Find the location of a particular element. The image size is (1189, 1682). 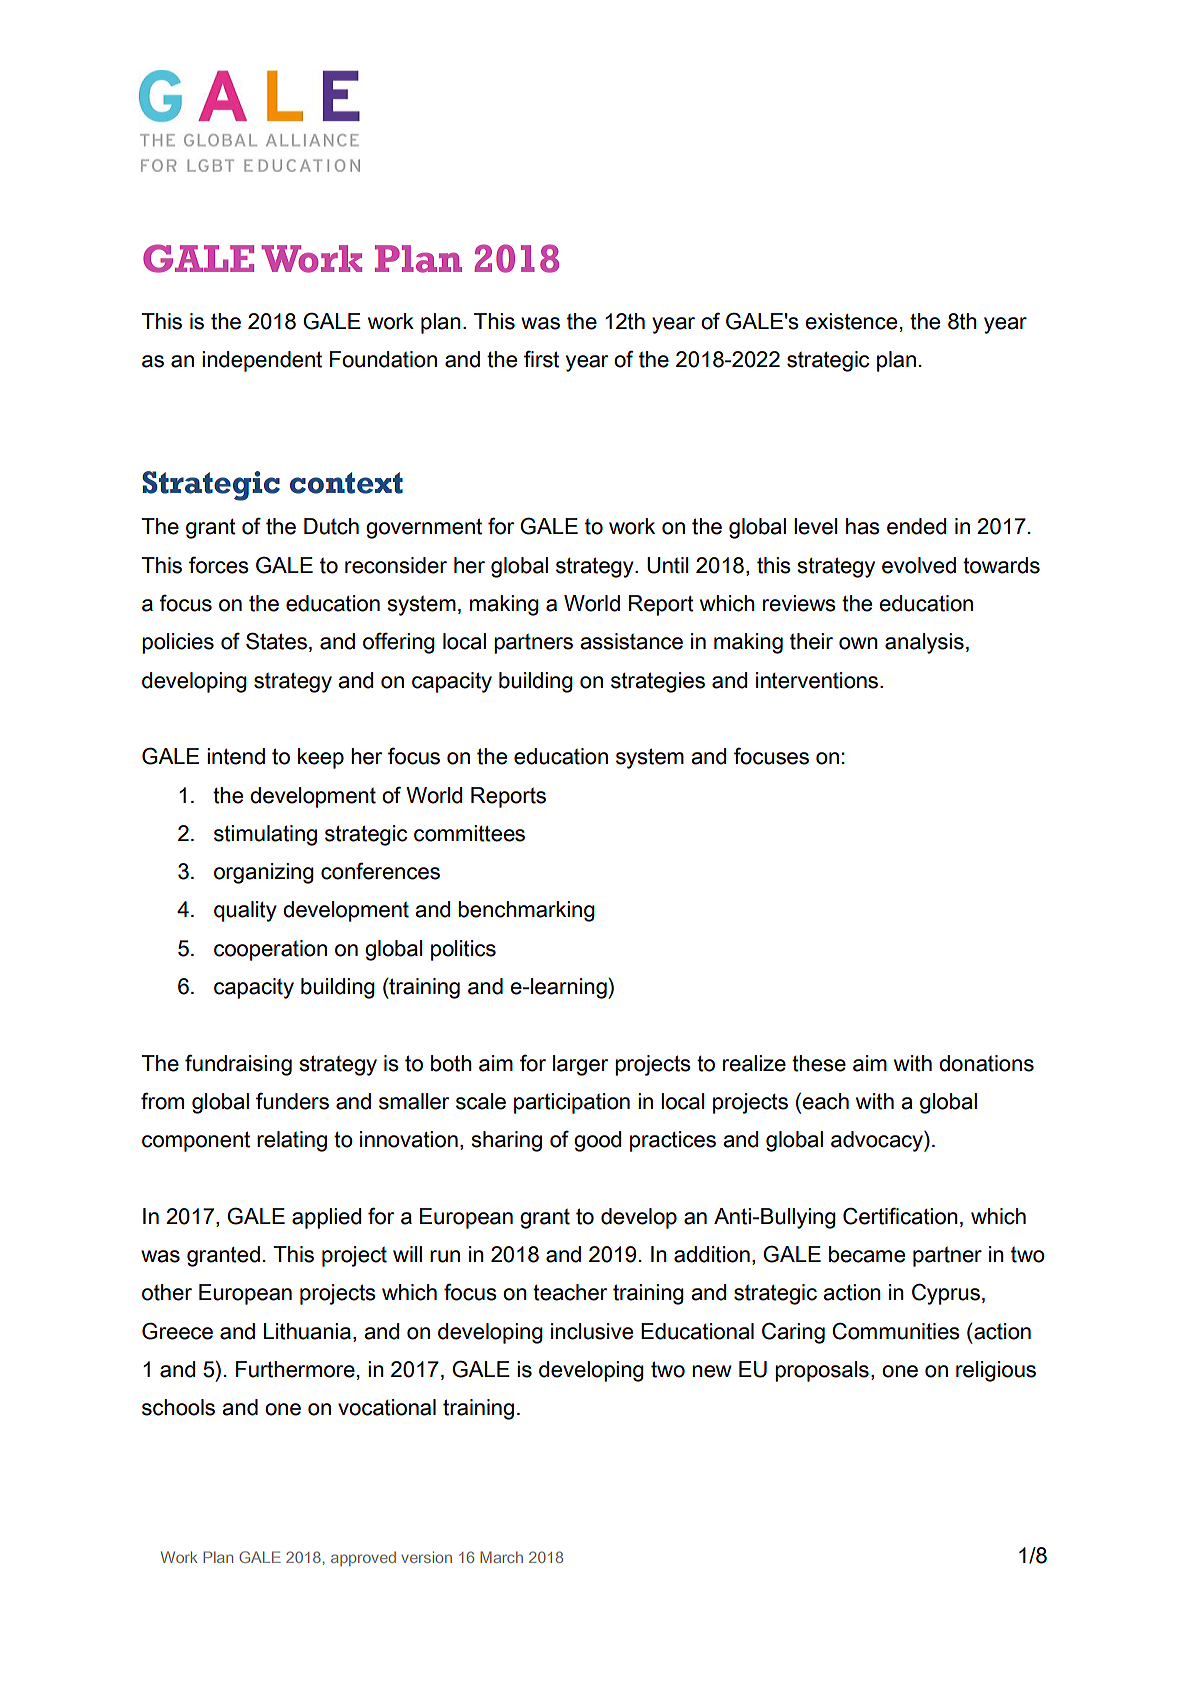

relating is located at coordinates (292, 1141).
